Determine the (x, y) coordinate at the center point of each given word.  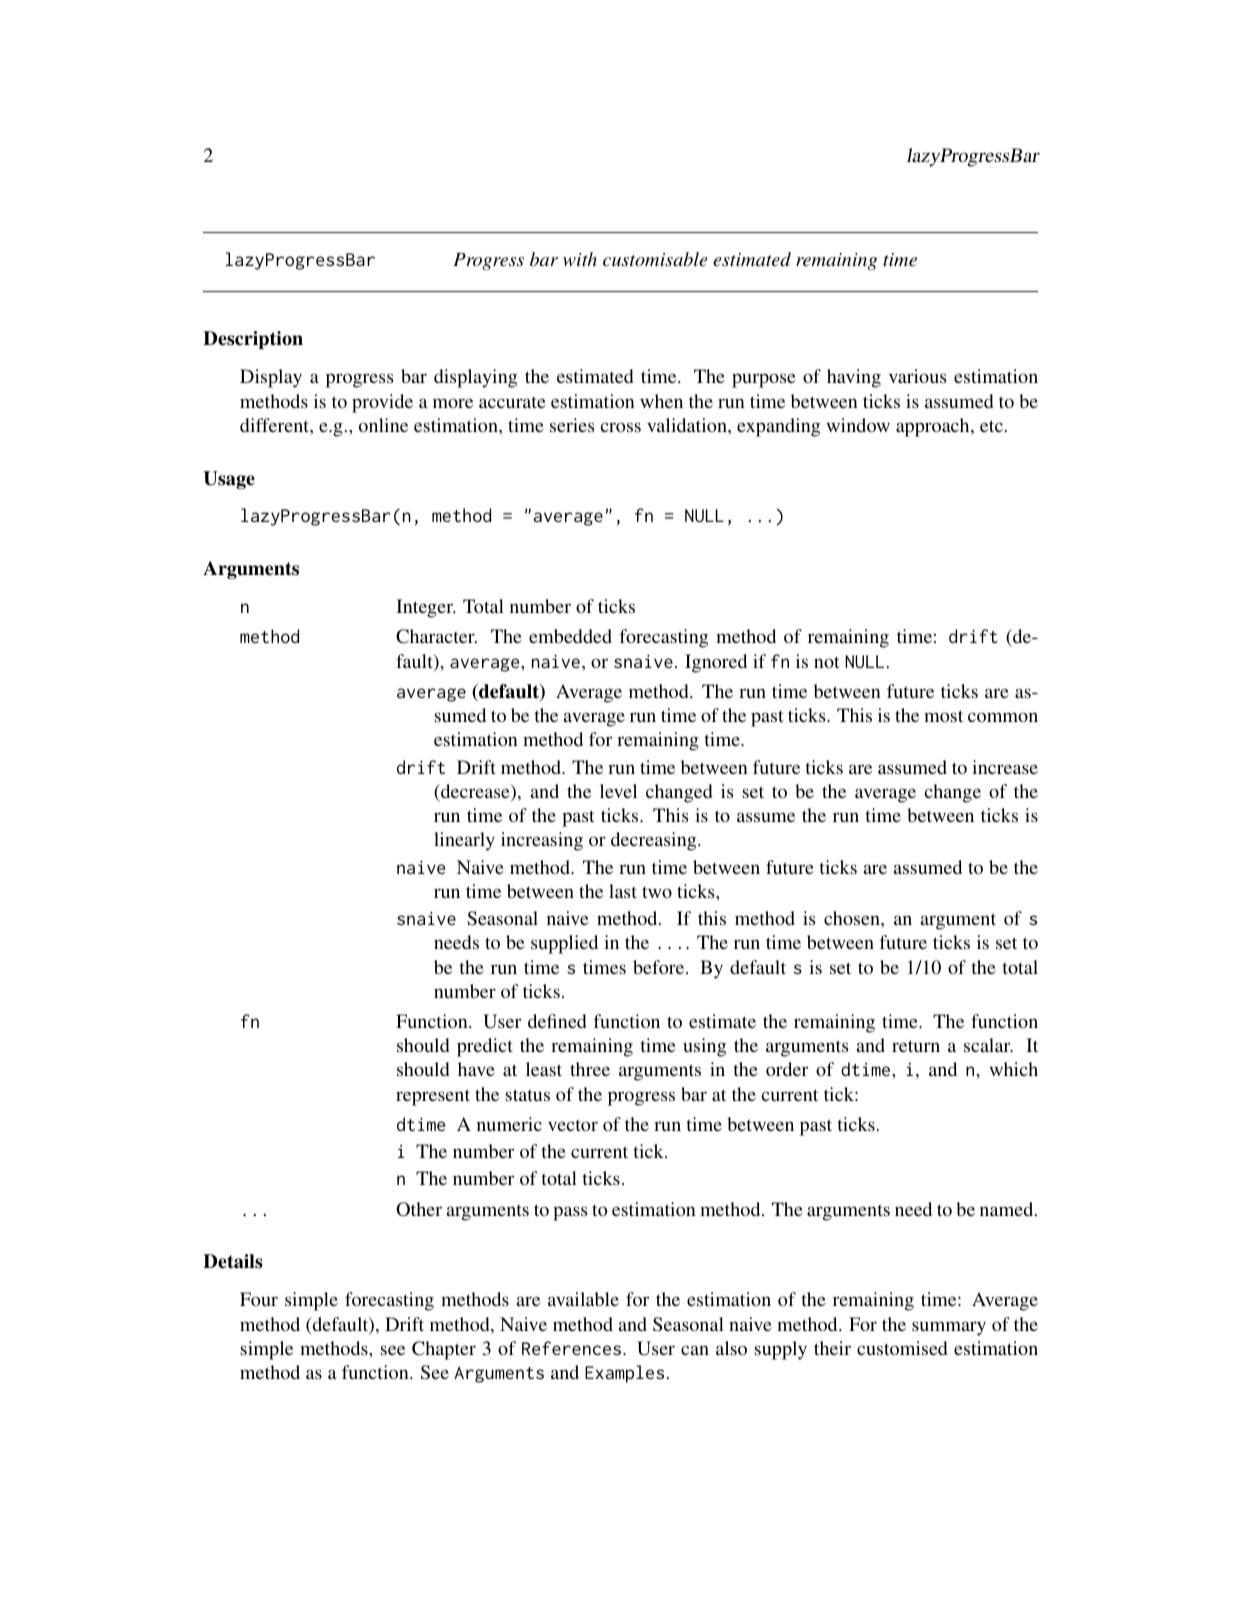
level (618, 791)
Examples (624, 1374)
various (918, 376)
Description (253, 340)
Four (259, 1299)
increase (1005, 767)
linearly (464, 841)
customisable (655, 259)
